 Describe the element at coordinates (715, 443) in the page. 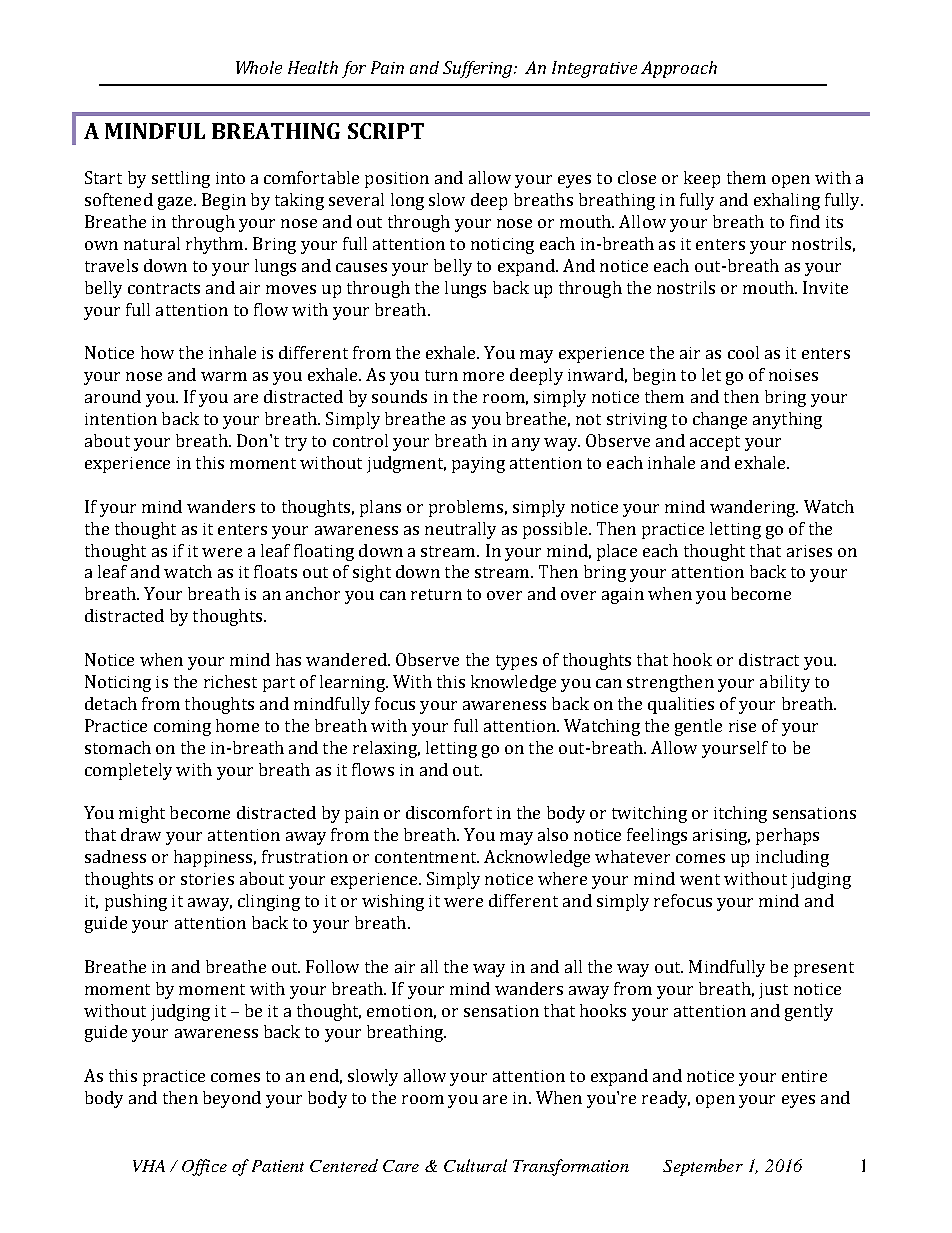

I see `accept` at that location.
